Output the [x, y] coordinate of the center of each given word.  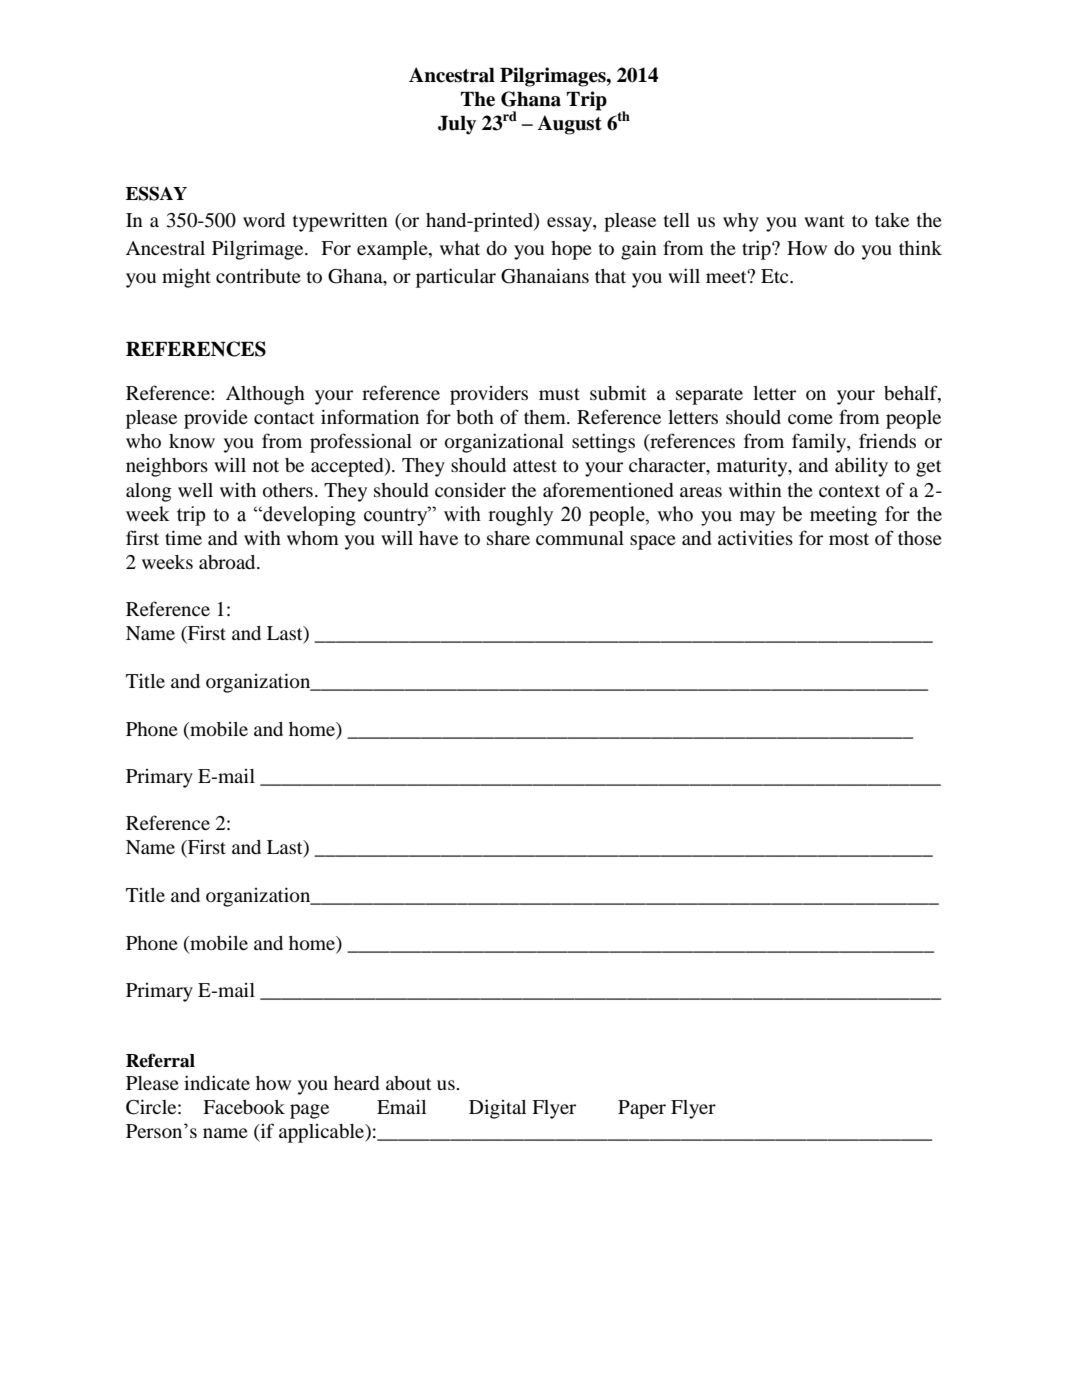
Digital [497, 1109]
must [559, 394]
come [810, 419]
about [408, 1083]
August [569, 125]
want [824, 221]
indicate [217, 1082]
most [849, 539]
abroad [228, 562]
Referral [160, 1060]
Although [265, 395]
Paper [642, 1109]
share [508, 538]
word [264, 220]
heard [356, 1083]
